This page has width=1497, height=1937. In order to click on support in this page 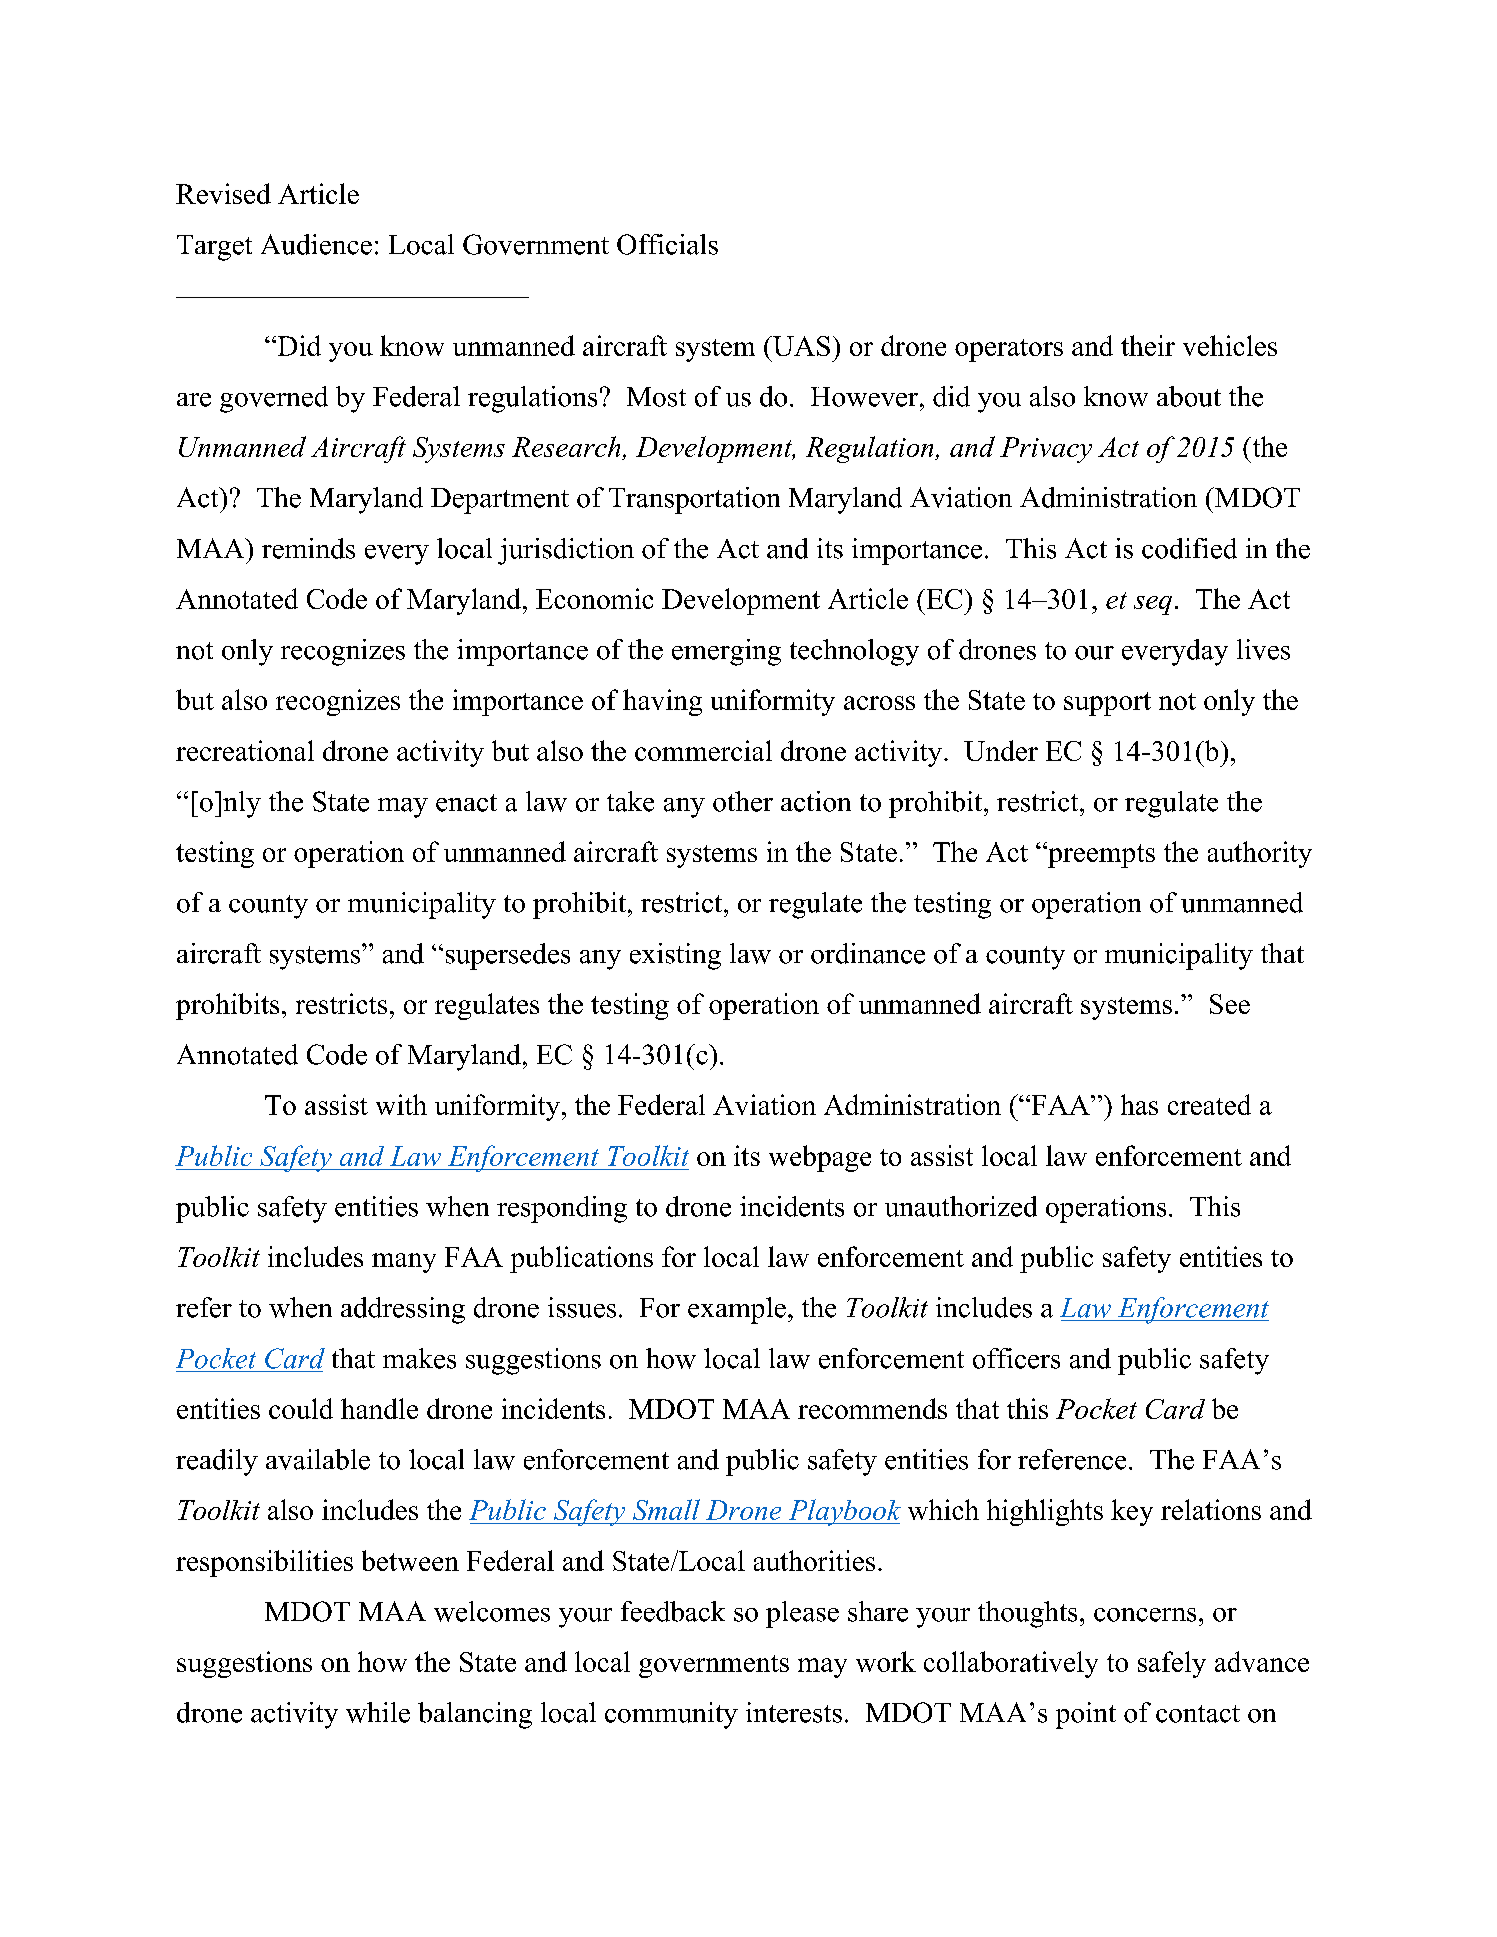, I will do `click(1107, 704)`.
